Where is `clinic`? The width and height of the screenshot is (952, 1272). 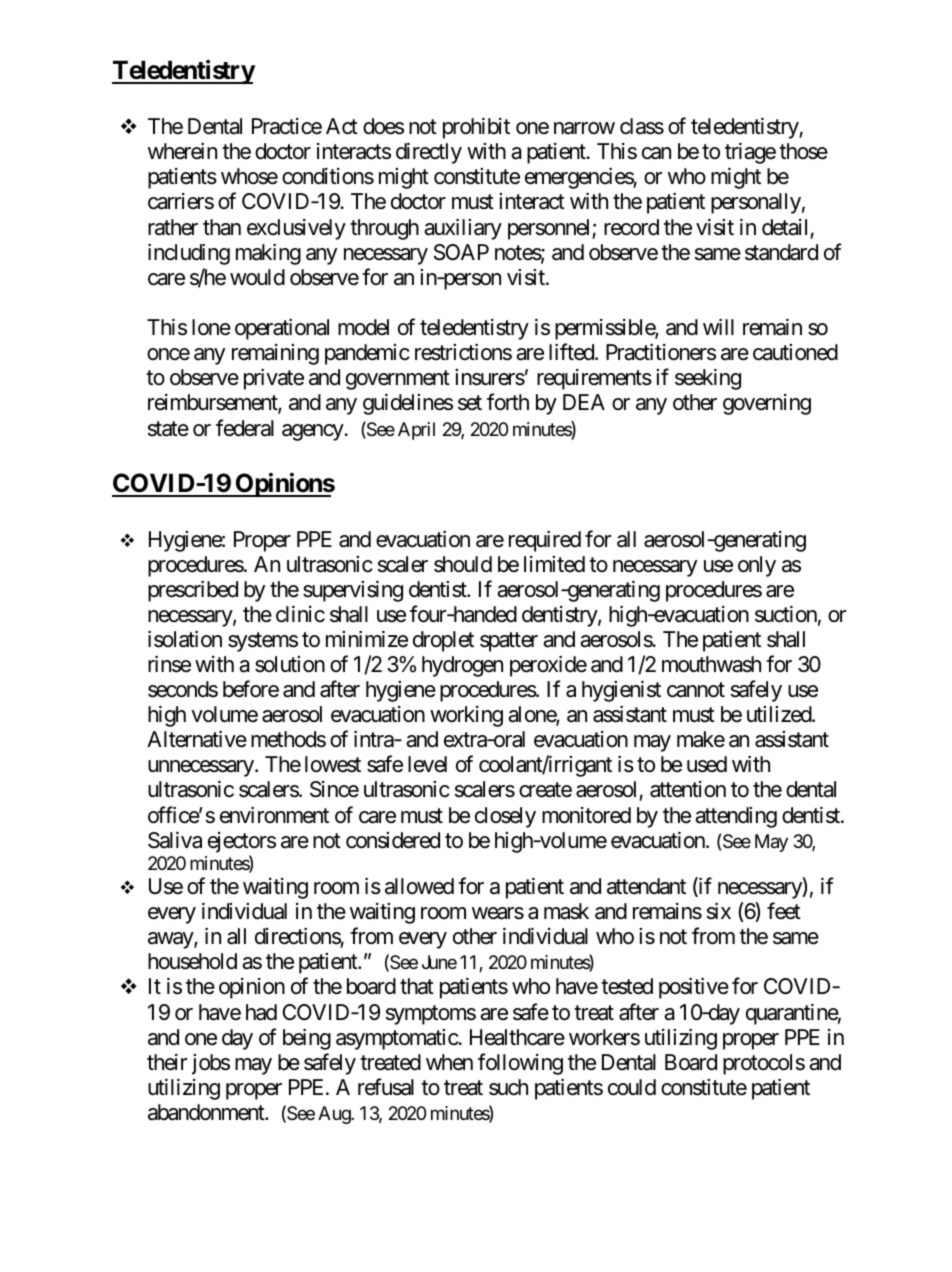 clinic is located at coordinates (300, 614).
